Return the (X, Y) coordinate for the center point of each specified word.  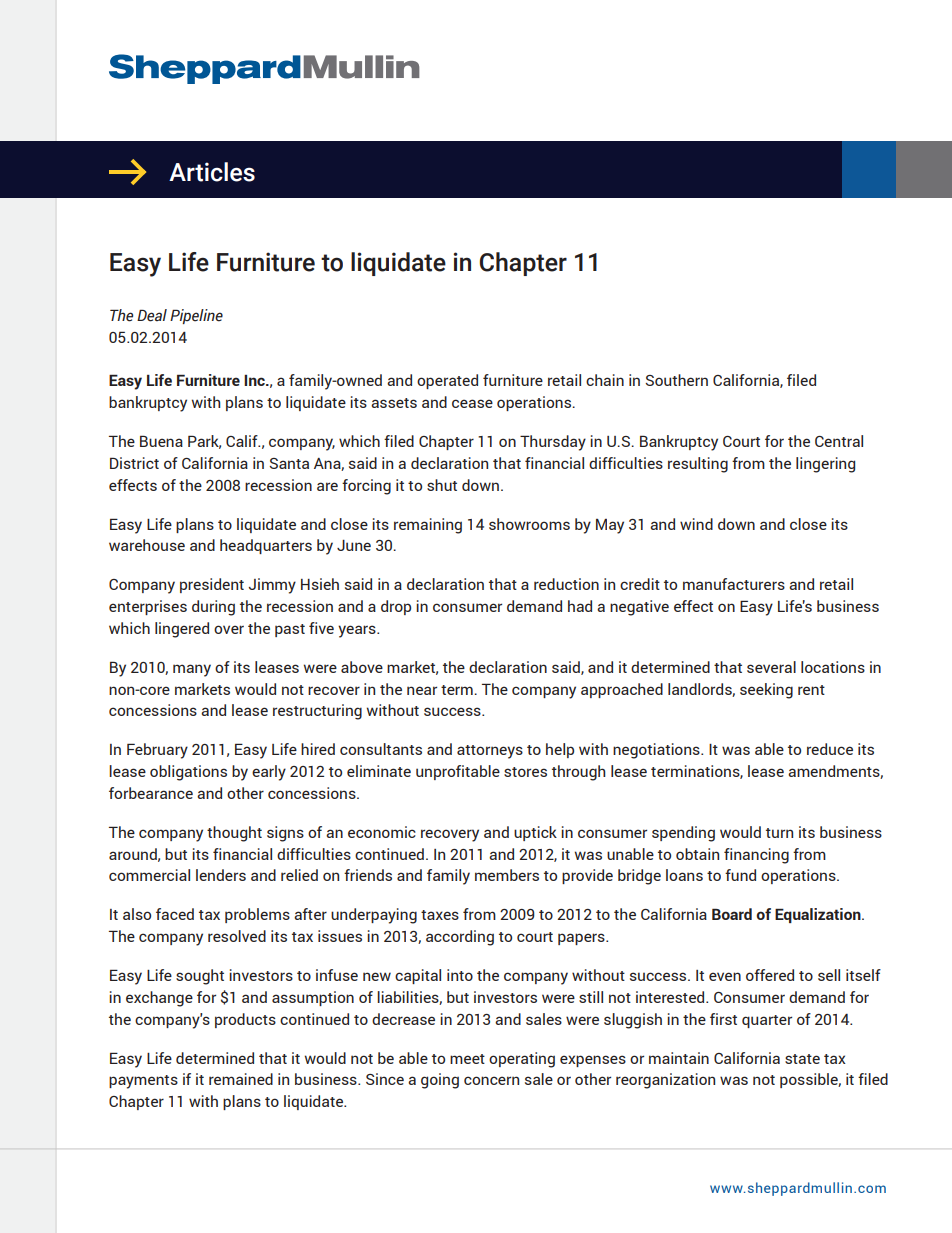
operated (447, 381)
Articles (212, 172)
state (802, 1059)
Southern (676, 380)
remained (241, 1079)
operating (522, 1060)
